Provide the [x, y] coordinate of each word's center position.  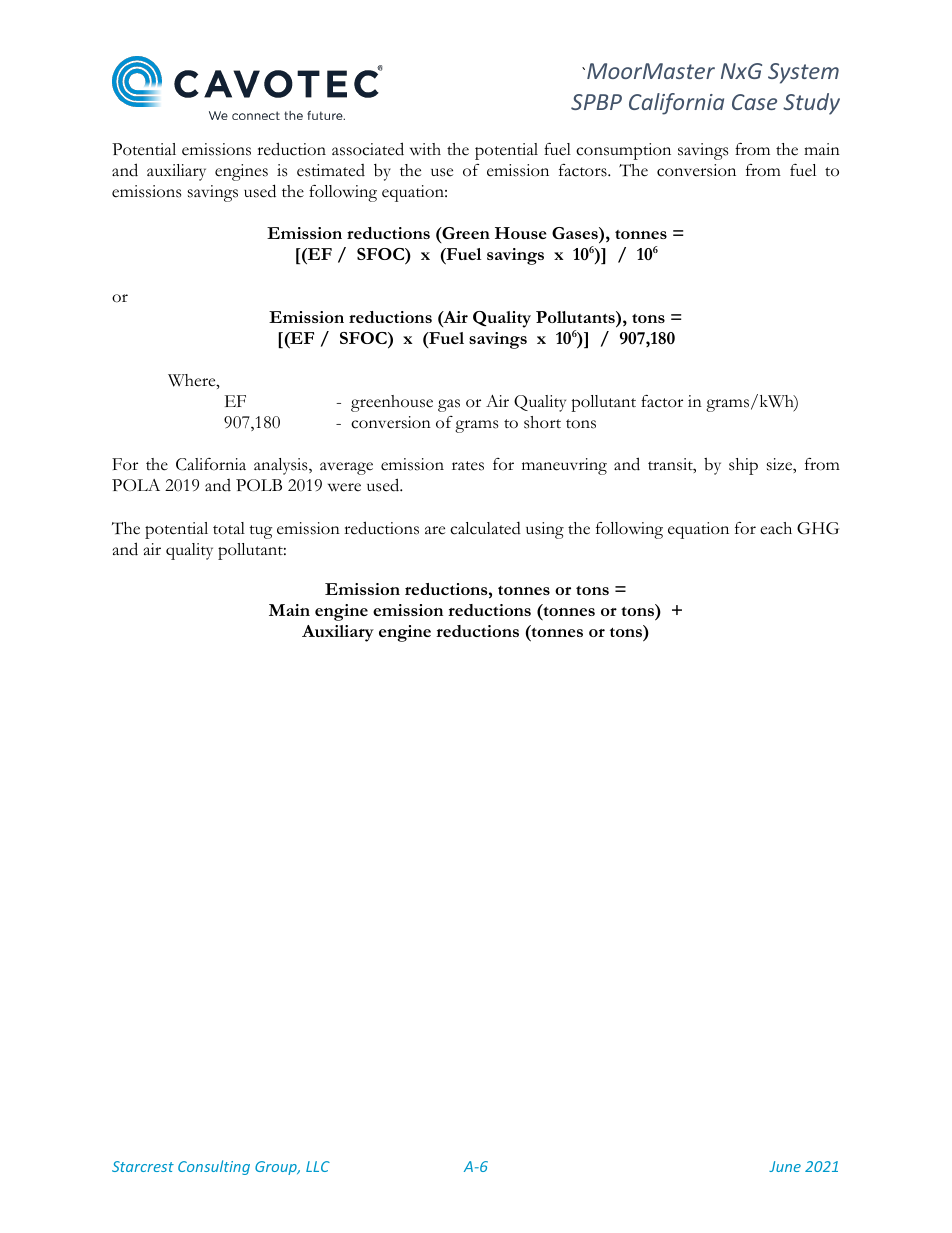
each [776, 528]
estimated [331, 170]
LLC [318, 1166]
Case [754, 102]
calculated [485, 528]
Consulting [214, 1167]
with [425, 149]
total [229, 528]
